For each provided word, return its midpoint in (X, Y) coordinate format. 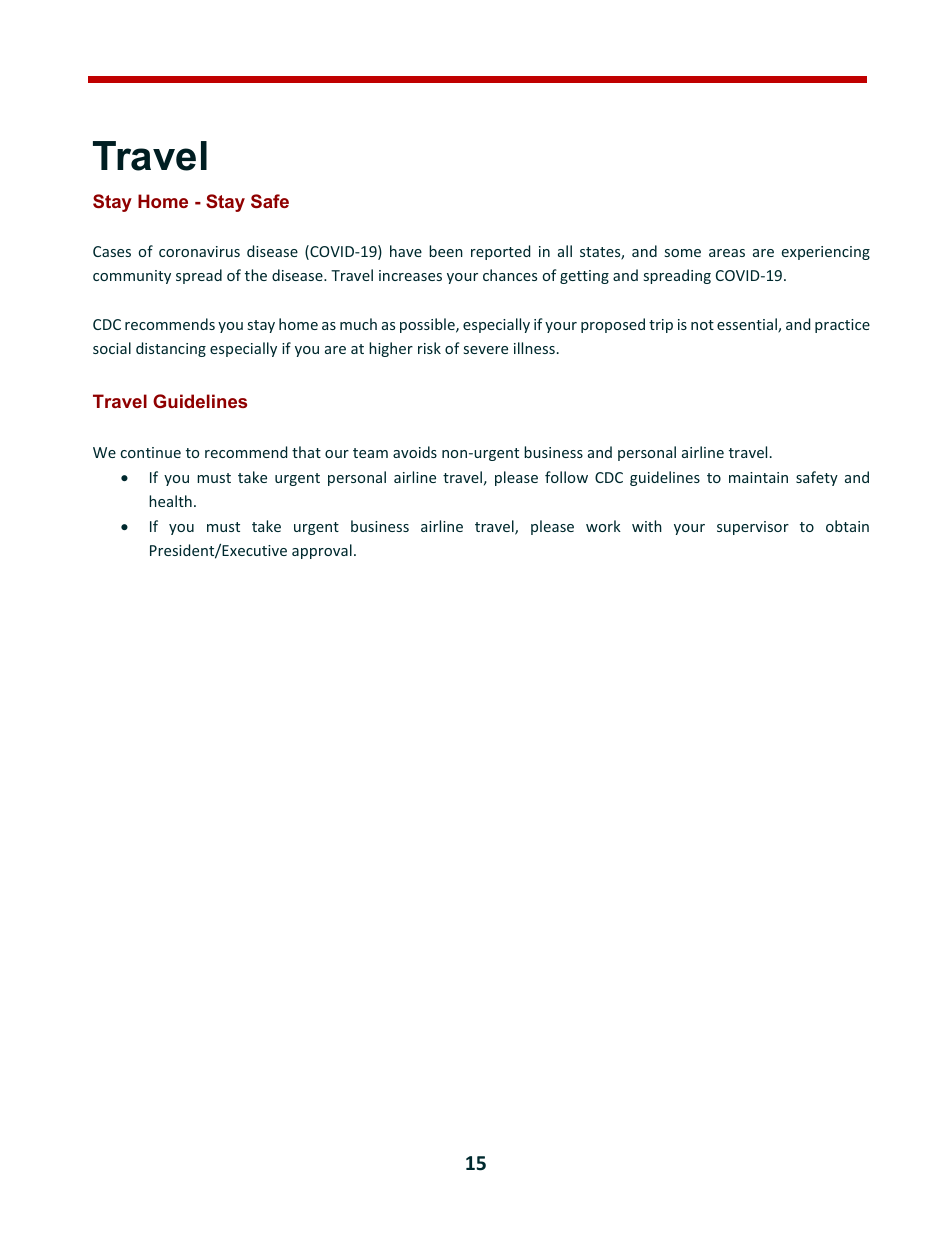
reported (500, 252)
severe (486, 350)
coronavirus (199, 251)
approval (322, 551)
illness (534, 348)
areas (727, 253)
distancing (171, 349)
